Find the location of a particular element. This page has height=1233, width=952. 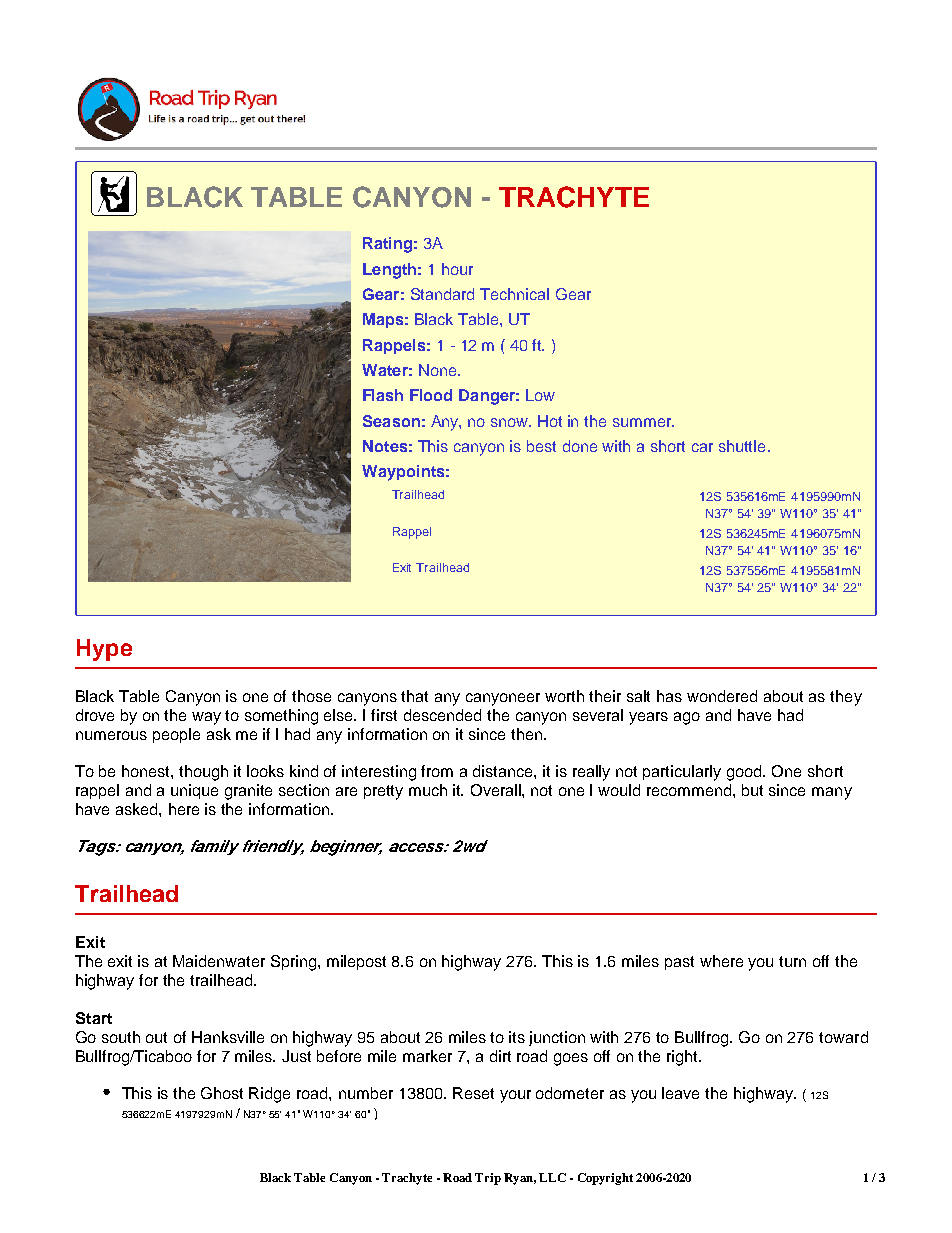

people is located at coordinates (176, 735).
